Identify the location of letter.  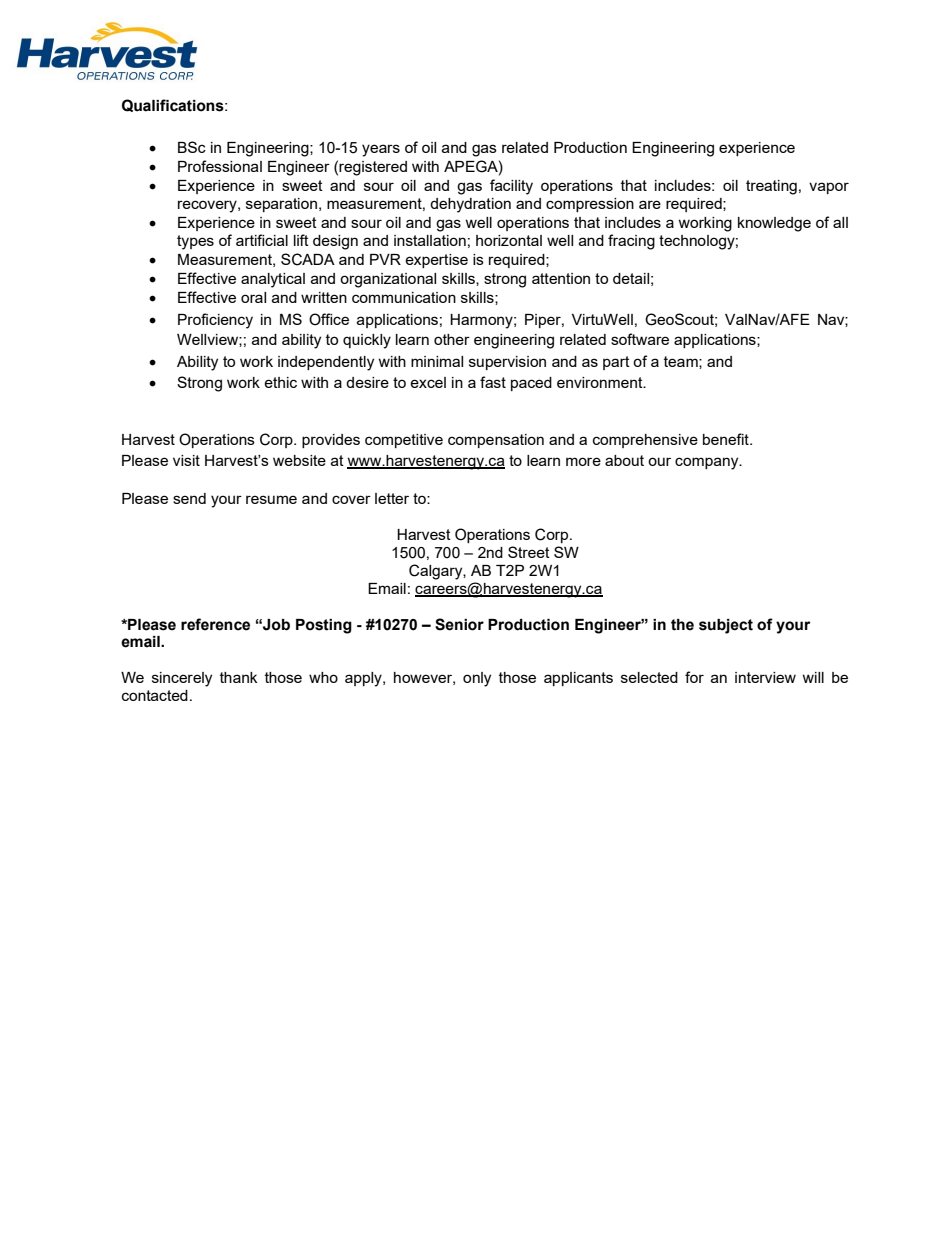
(392, 498).
